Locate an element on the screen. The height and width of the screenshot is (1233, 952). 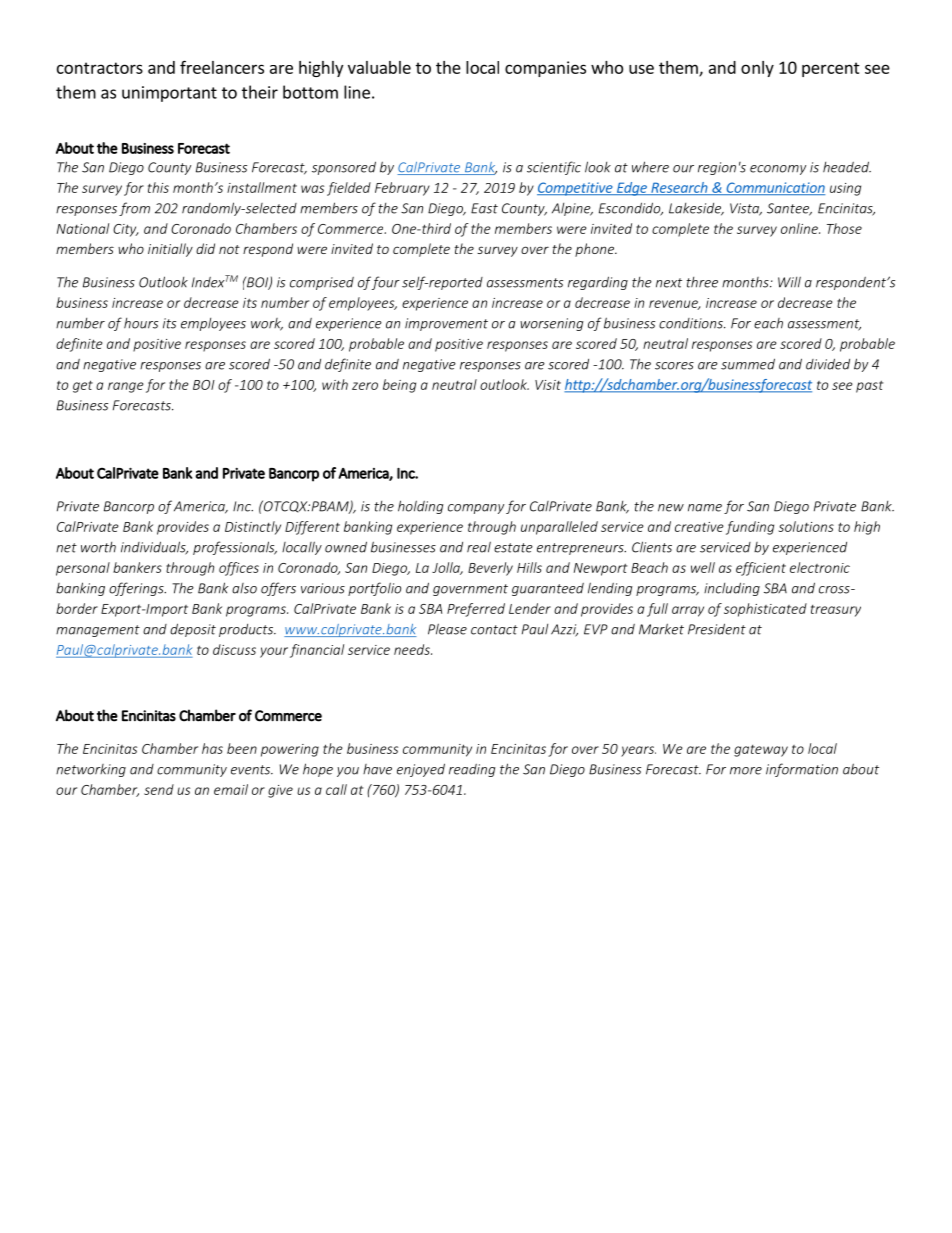
send is located at coordinates (159, 789).
